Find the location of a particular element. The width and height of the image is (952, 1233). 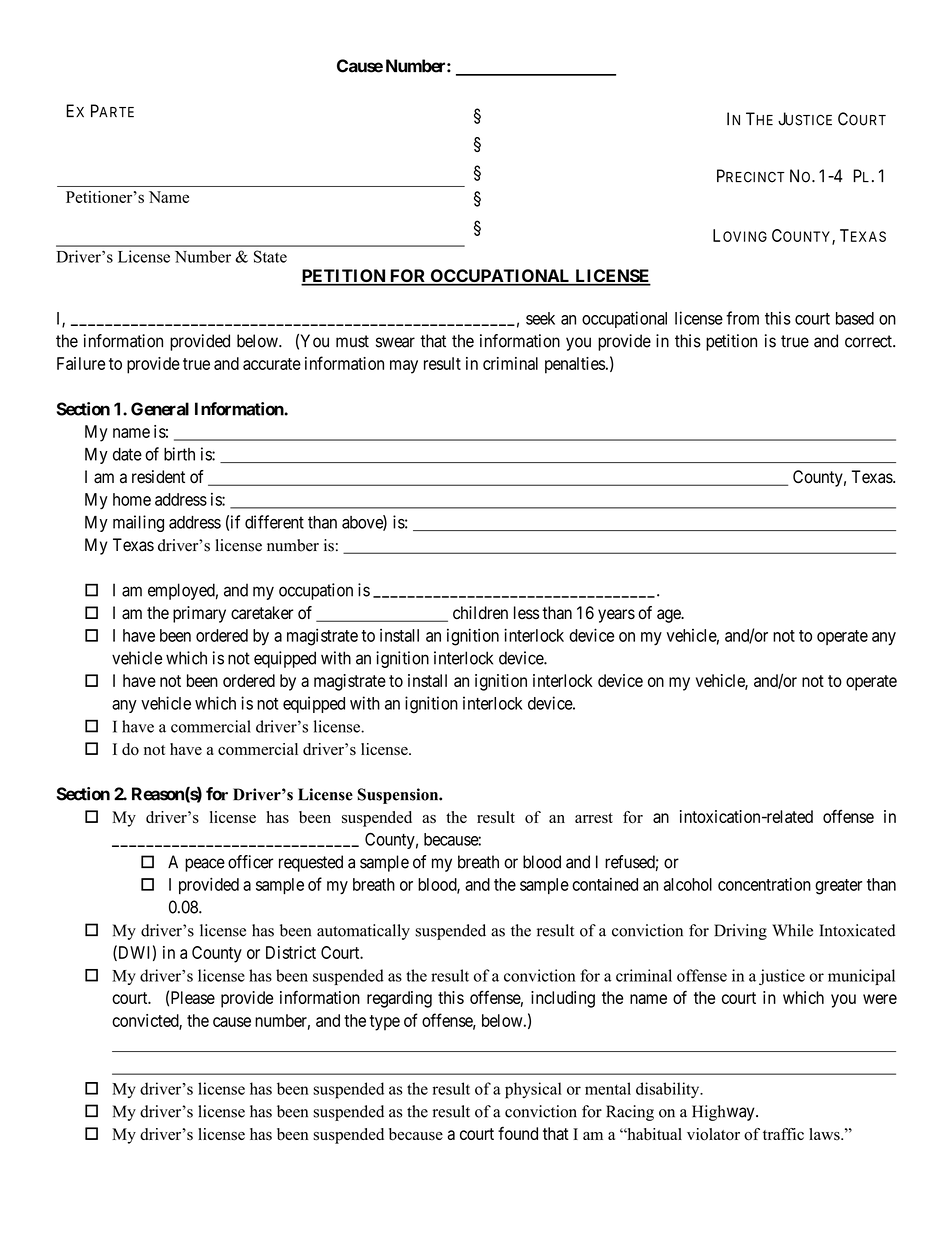

type is located at coordinates (385, 1023).
